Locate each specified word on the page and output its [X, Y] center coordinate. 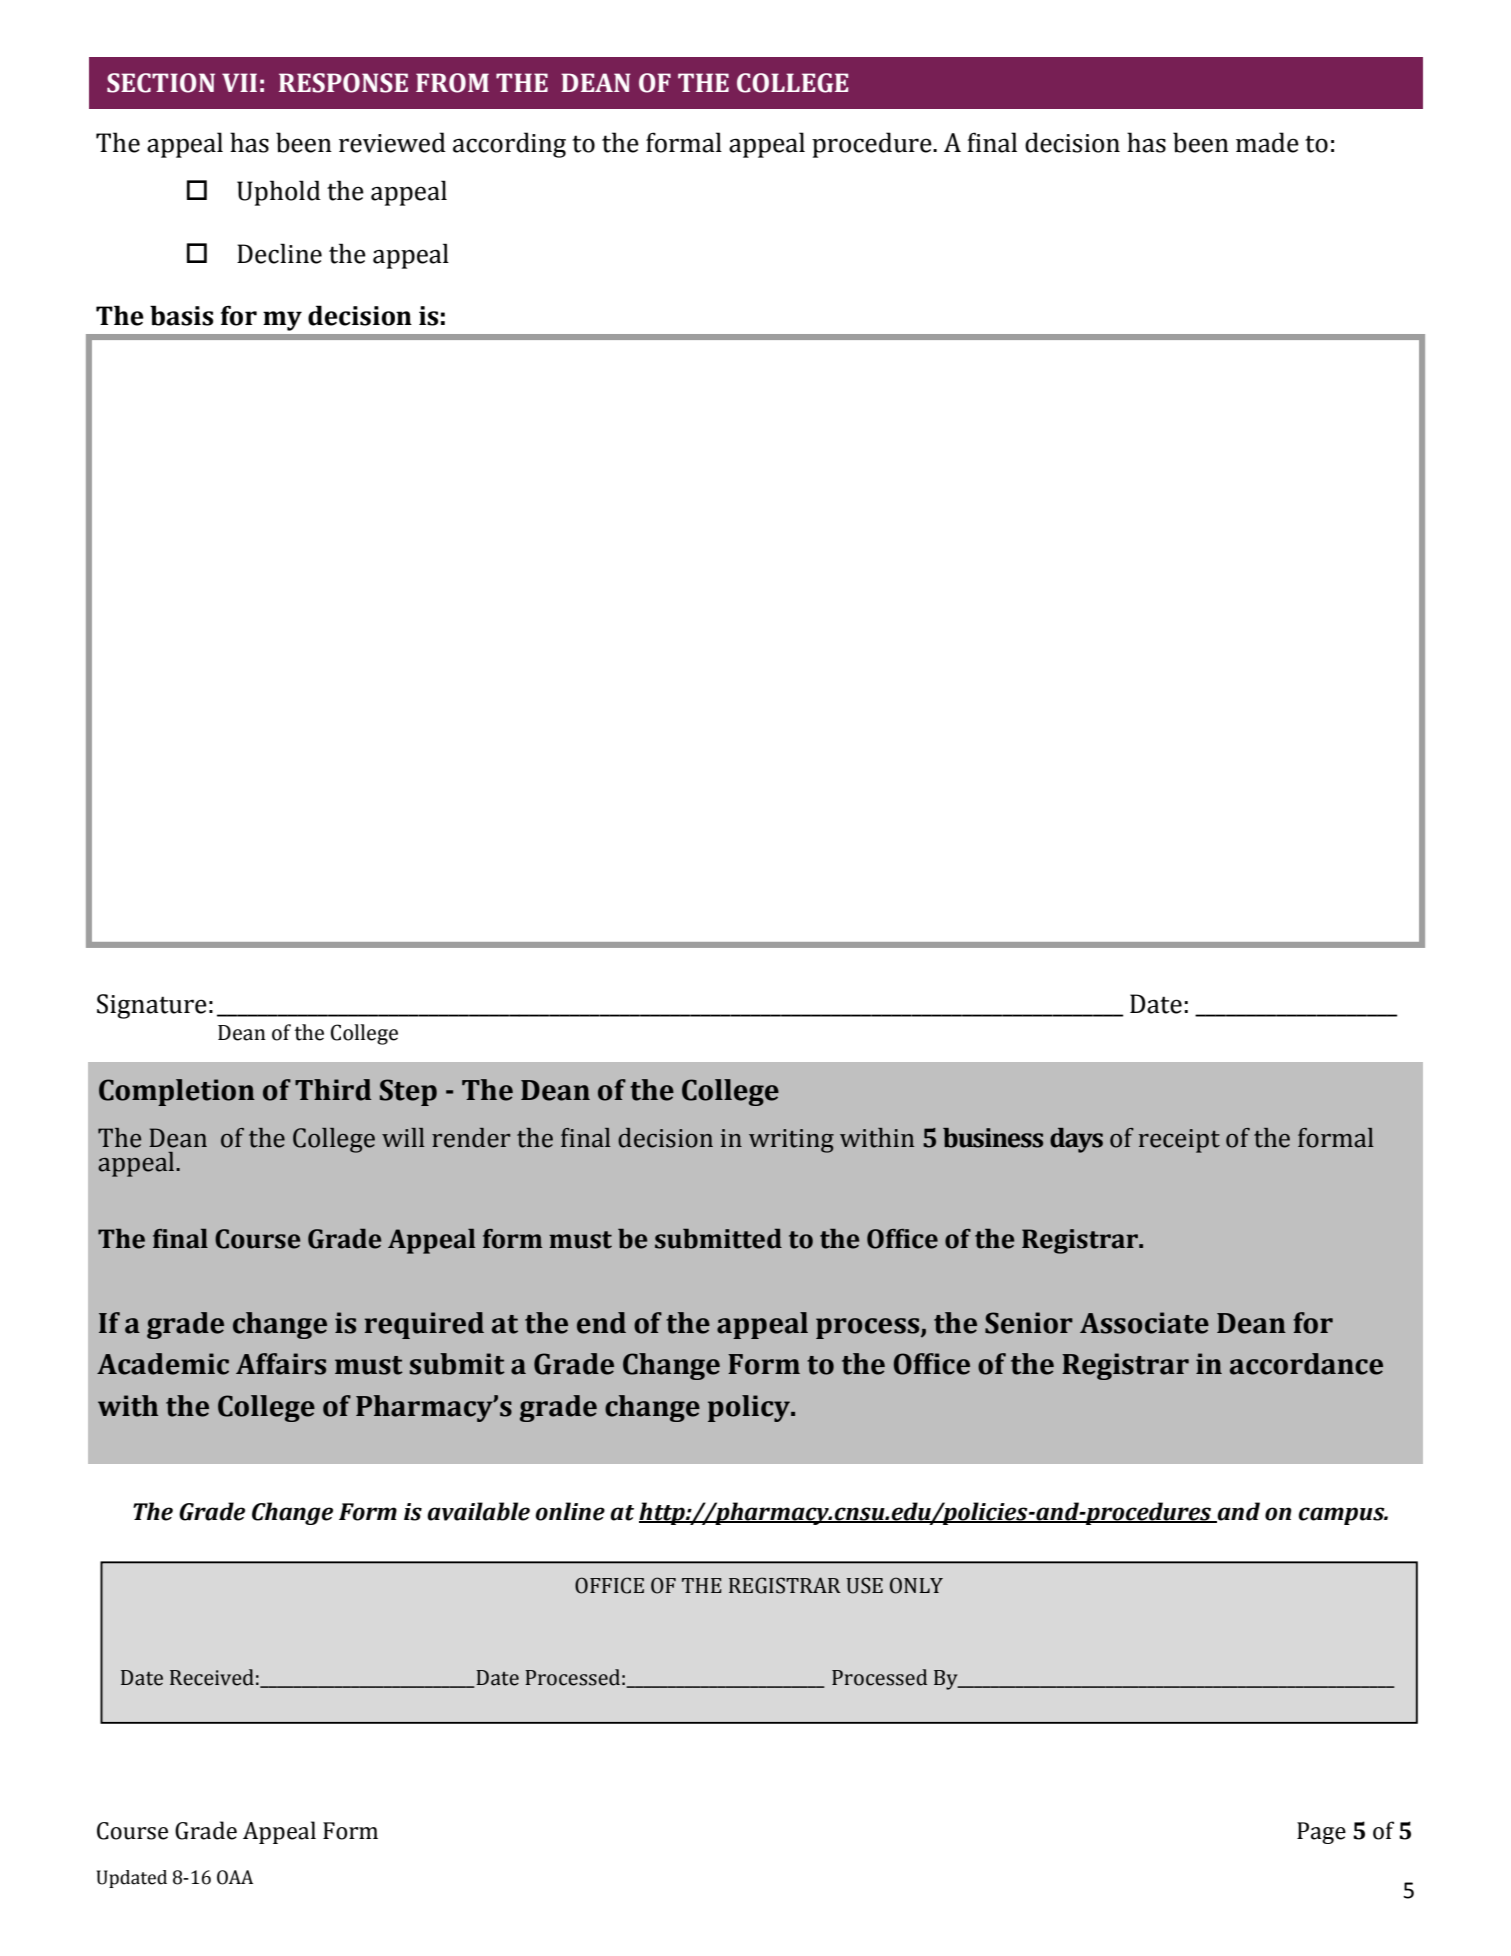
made [1267, 142]
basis [181, 315]
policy [750, 1408]
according [509, 145]
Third [333, 1090]
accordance [1306, 1364]
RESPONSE [343, 83]
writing [791, 1141]
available [478, 1511]
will [403, 1137]
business [993, 1138]
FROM [452, 83]
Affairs [281, 1364]
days [1076, 1140]
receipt [1179, 1141]
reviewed [392, 142]
